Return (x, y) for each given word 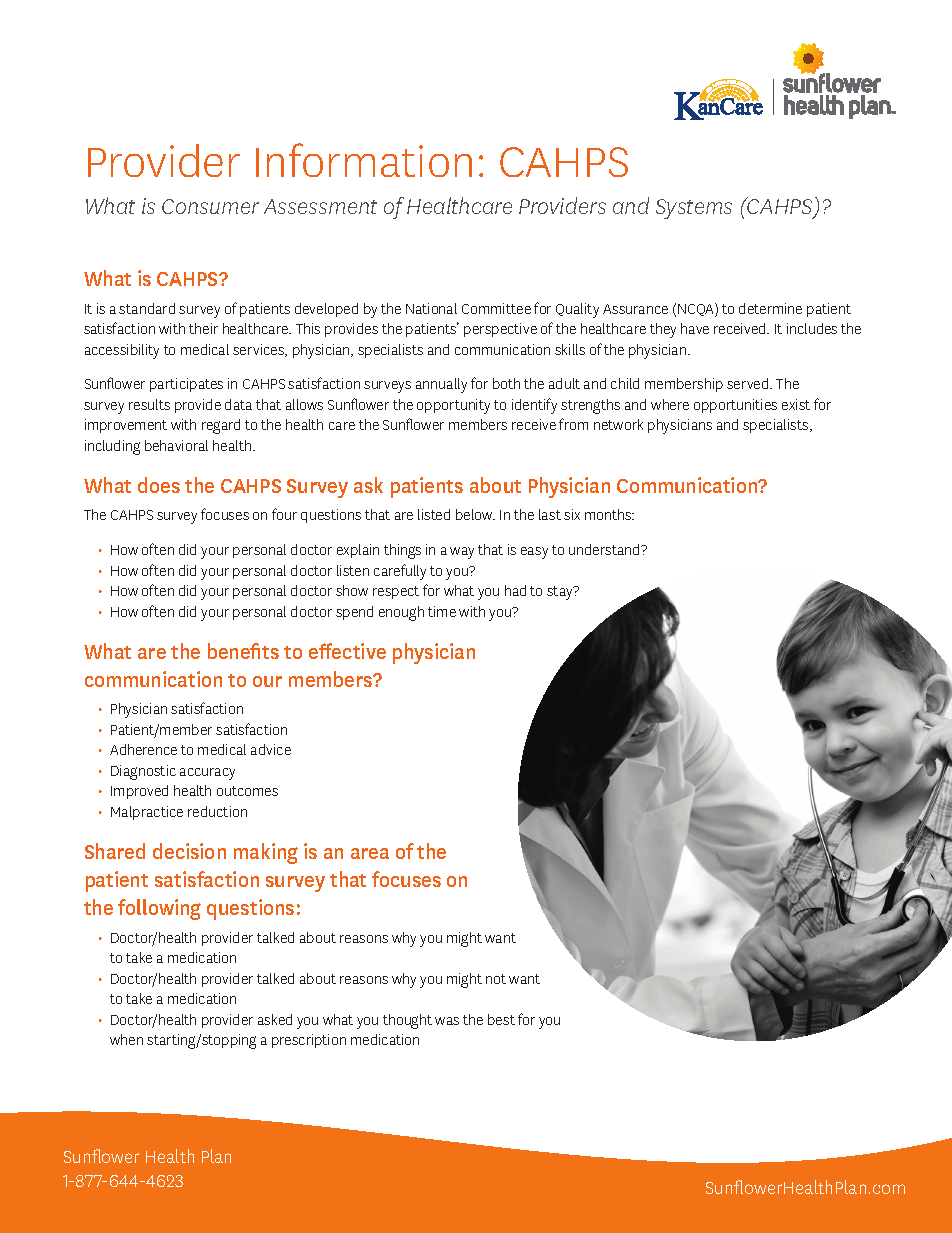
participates (186, 385)
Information (364, 160)
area (370, 853)
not (496, 979)
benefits (243, 651)
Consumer (210, 206)
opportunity (453, 406)
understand (605, 549)
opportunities (735, 406)
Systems (694, 209)
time (442, 611)
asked (275, 1019)
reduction (217, 811)
